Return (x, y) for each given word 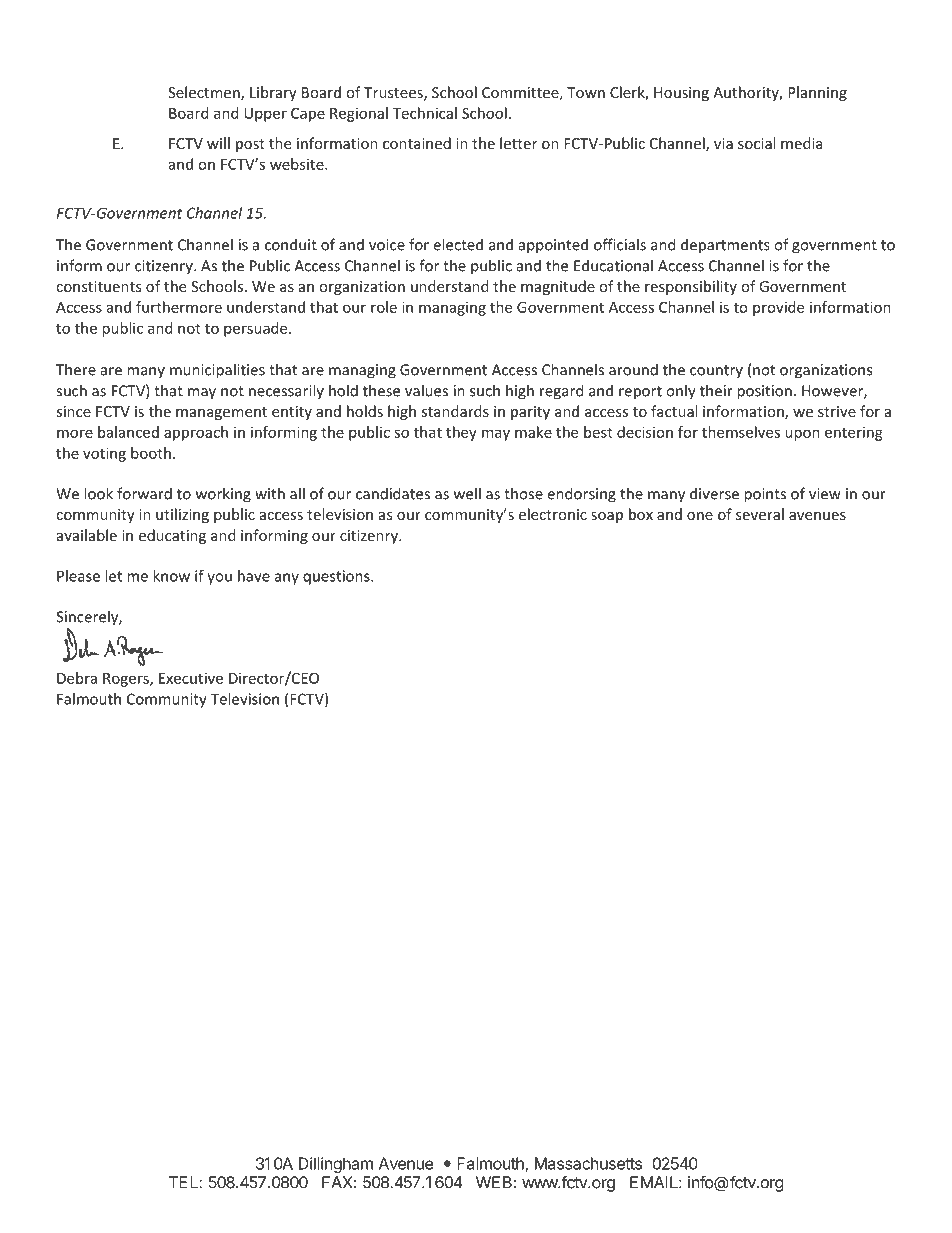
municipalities (217, 371)
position (764, 392)
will (218, 143)
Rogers (127, 680)
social (756, 143)
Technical (425, 113)
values (426, 390)
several (760, 514)
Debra (77, 678)
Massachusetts (588, 1163)
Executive (191, 678)
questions (337, 577)
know (171, 576)
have (254, 576)
